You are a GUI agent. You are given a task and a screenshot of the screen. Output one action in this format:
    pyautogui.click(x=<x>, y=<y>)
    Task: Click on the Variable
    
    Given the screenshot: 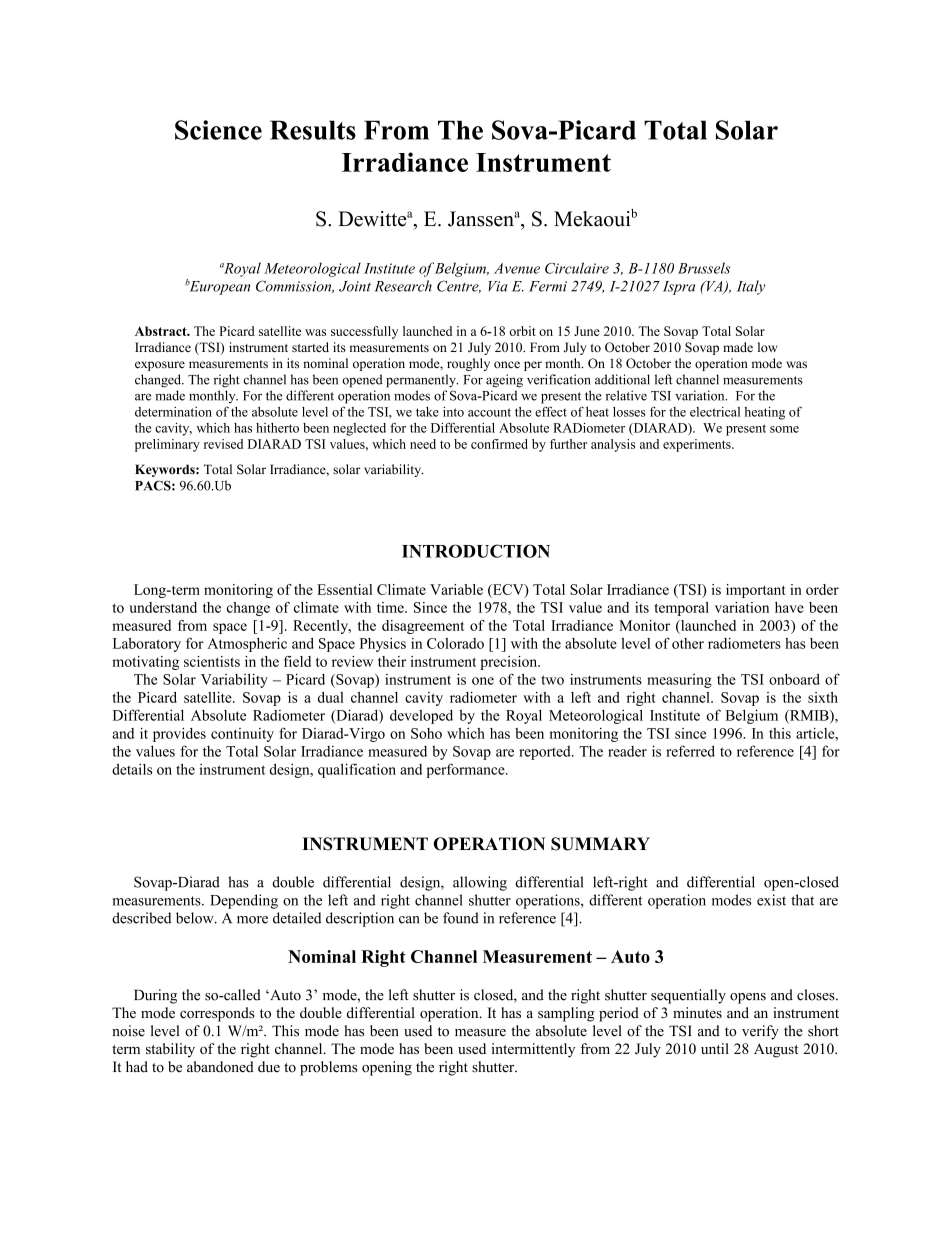 What is the action you would take?
    pyautogui.click(x=456, y=589)
